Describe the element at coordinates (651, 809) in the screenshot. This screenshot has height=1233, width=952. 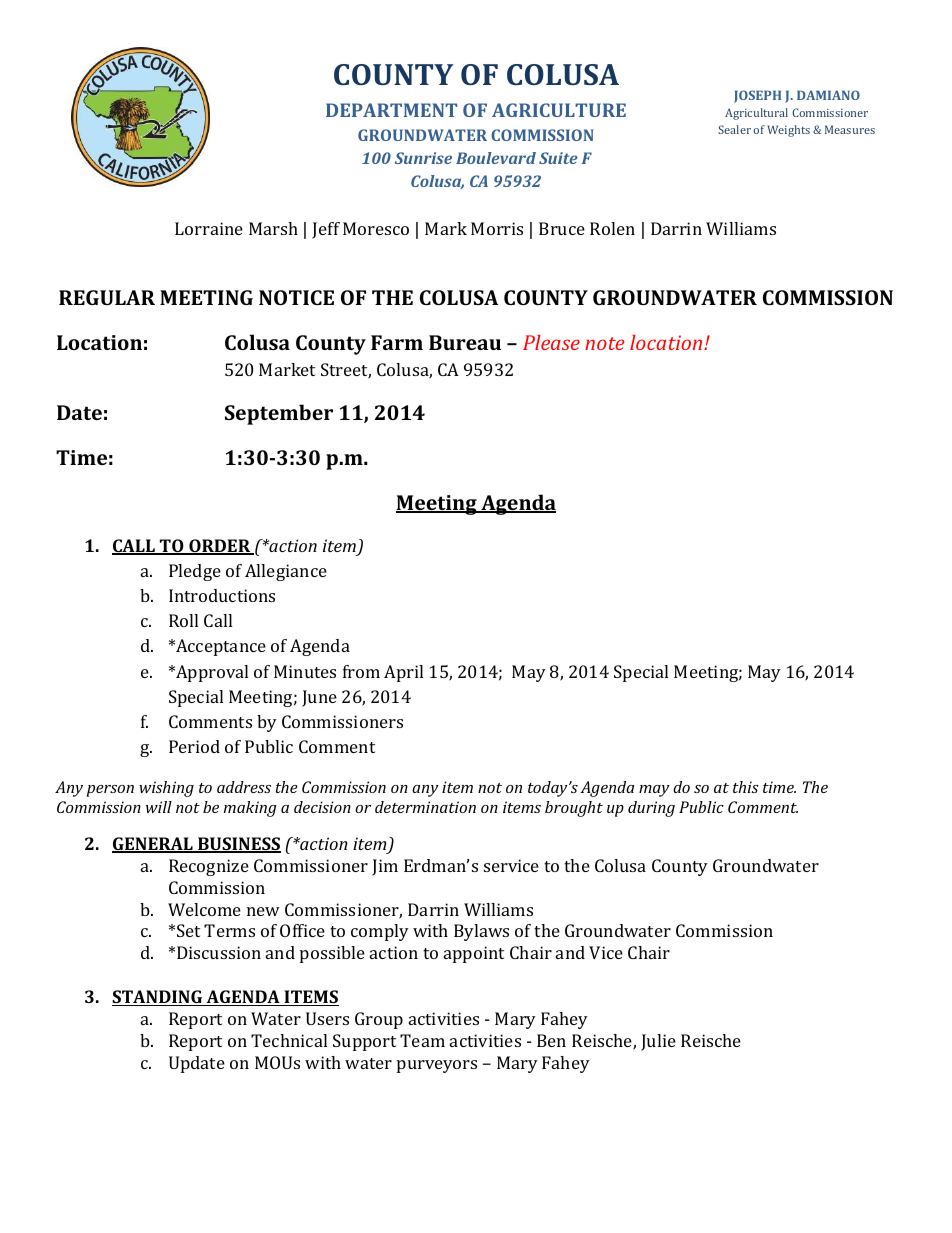
I see `during` at that location.
